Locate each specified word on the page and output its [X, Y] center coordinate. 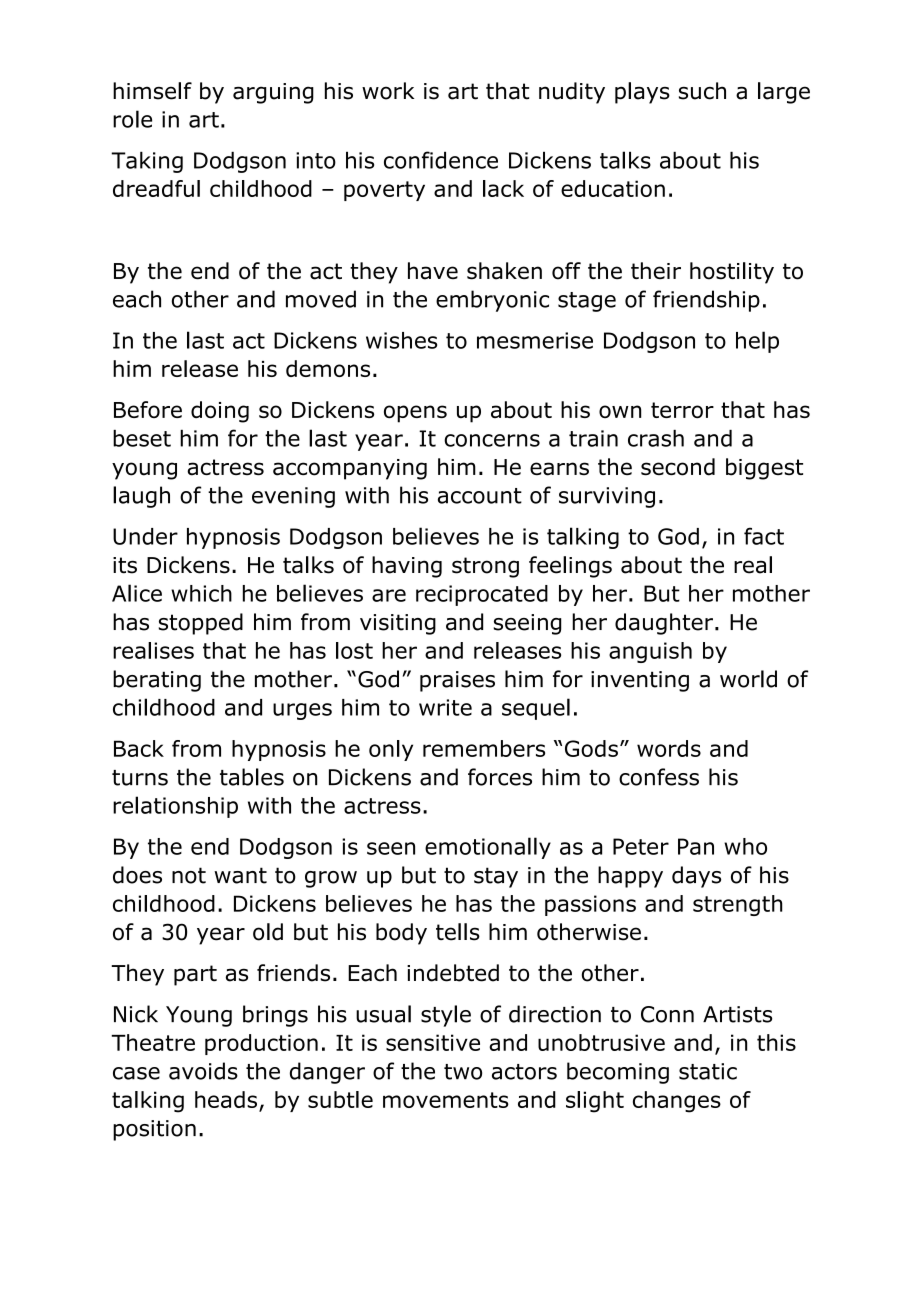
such [702, 91]
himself [152, 91]
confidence [441, 160]
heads [226, 1099]
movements [446, 1100]
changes [677, 1102]
